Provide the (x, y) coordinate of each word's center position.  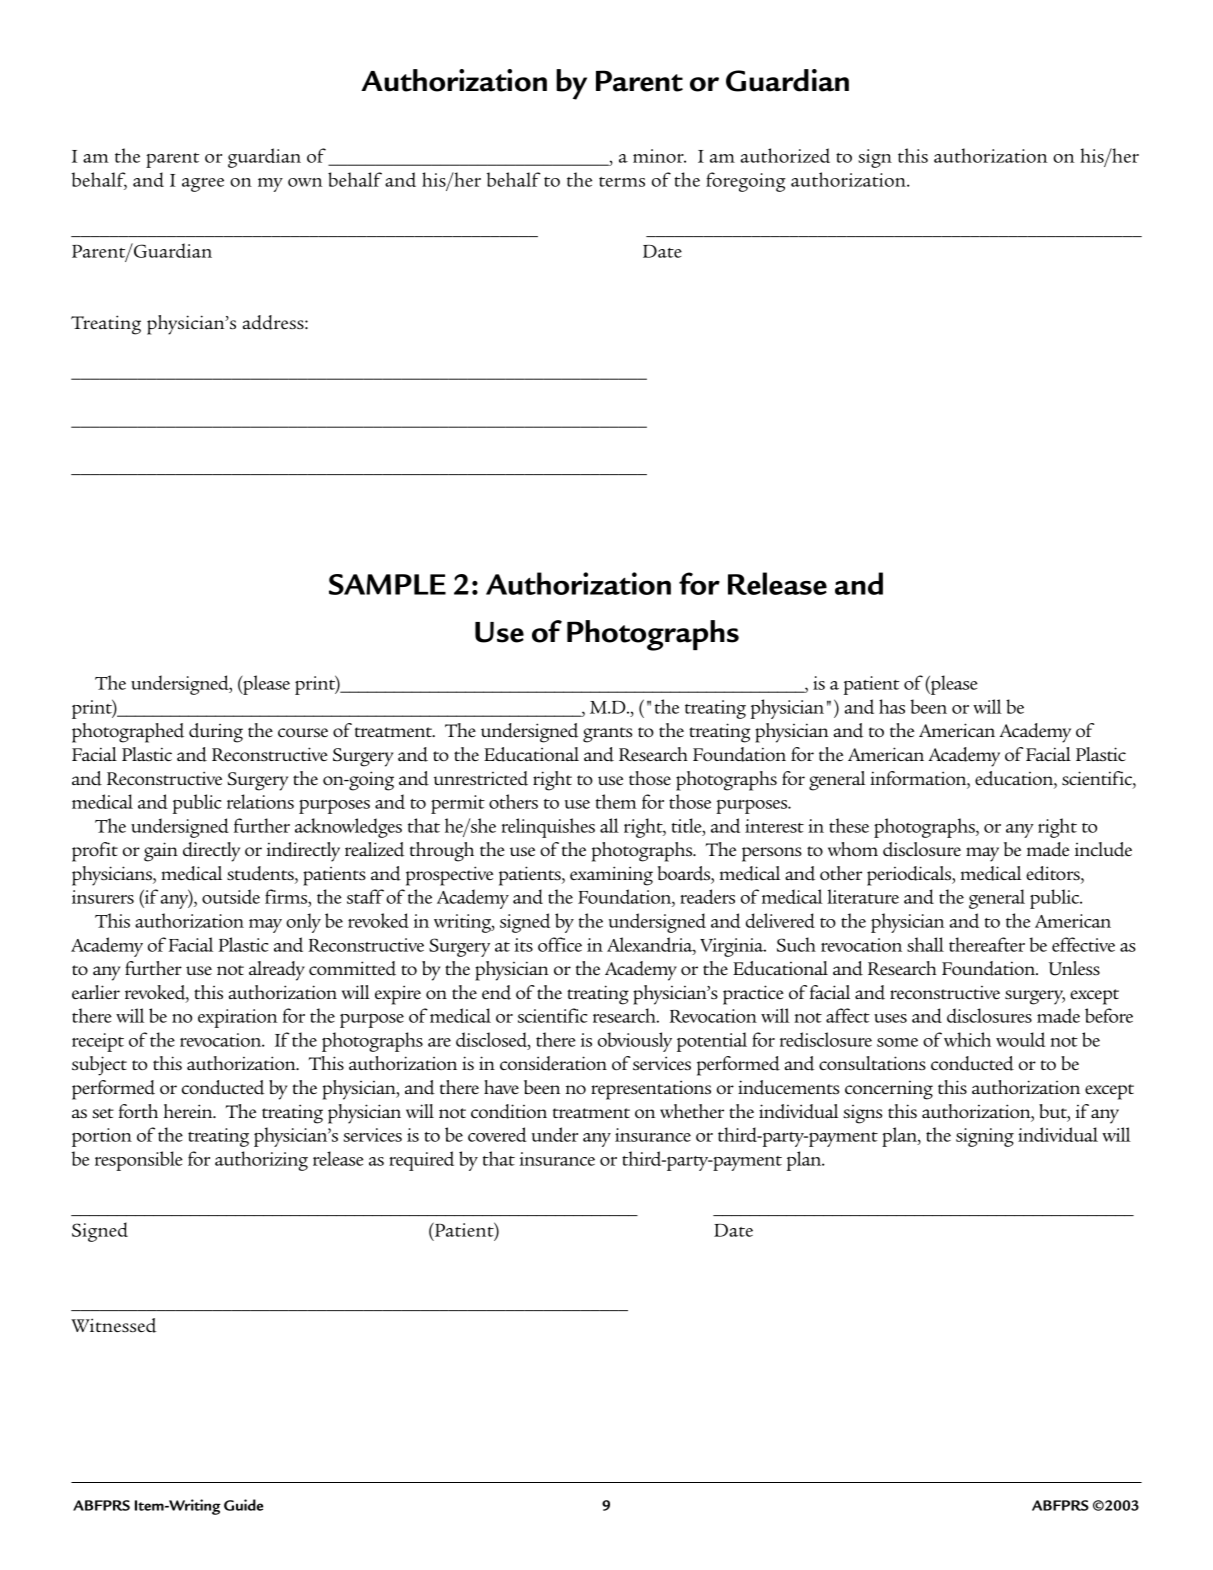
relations (260, 801)
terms (622, 182)
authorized (785, 155)
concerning (889, 1090)
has (892, 706)
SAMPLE (387, 584)
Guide (243, 1505)
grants (607, 735)
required (421, 1161)
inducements (788, 1087)
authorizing (261, 1161)
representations (651, 1090)
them (616, 801)
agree (203, 185)
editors (1054, 873)
